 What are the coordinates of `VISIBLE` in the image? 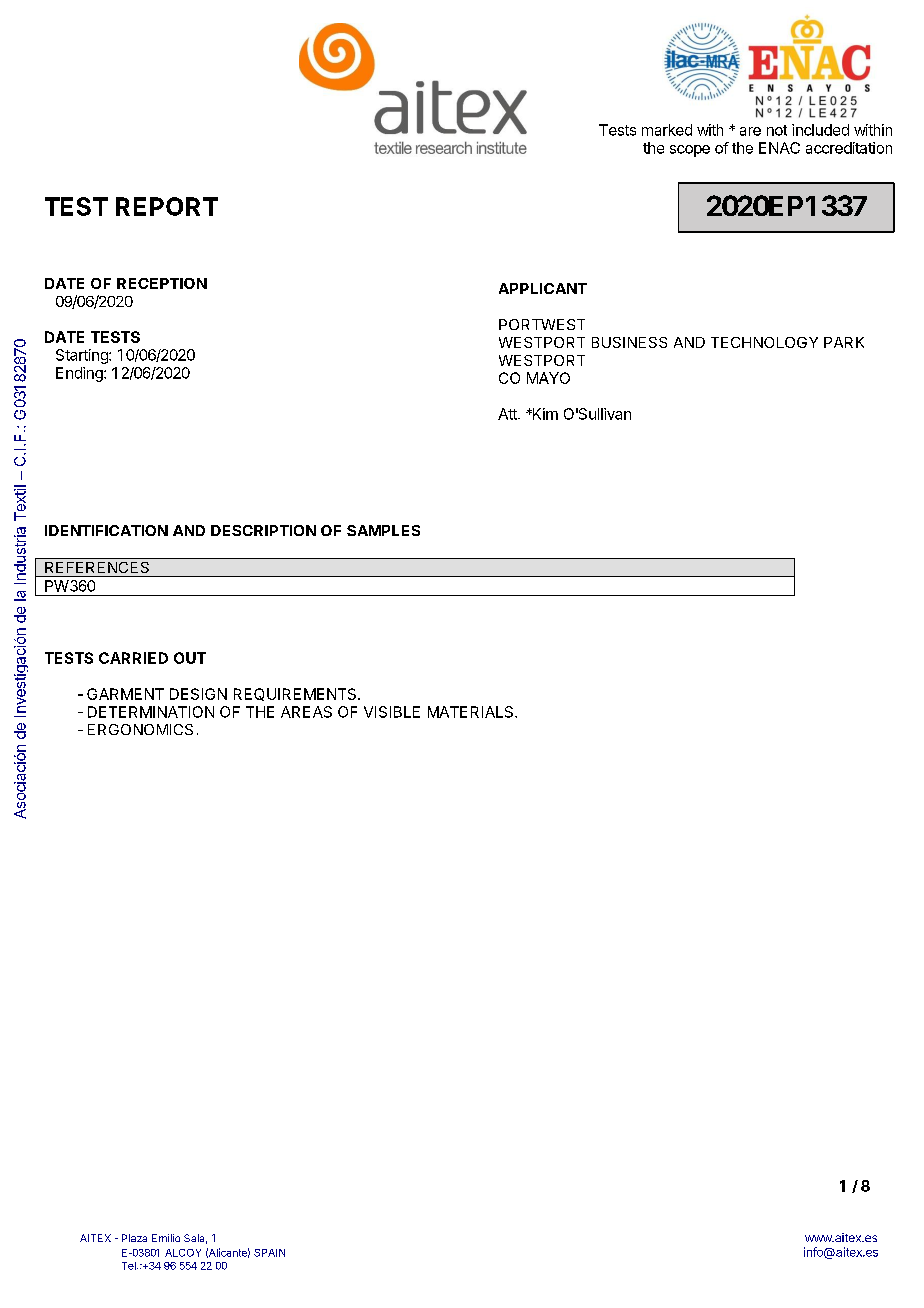 It's located at (392, 712).
